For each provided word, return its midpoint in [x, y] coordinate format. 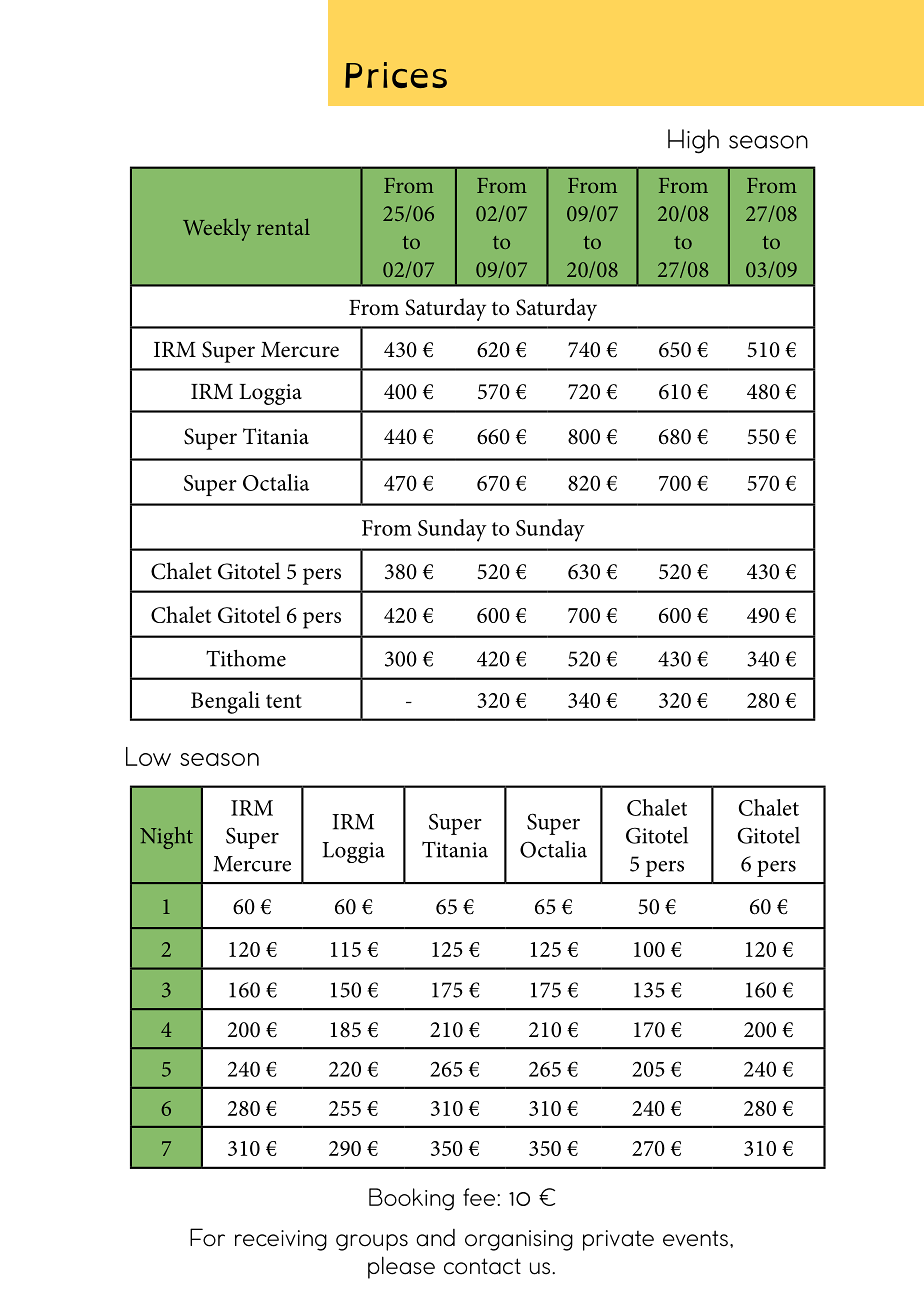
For [207, 1237]
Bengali [225, 702]
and [435, 1238]
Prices [396, 75]
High [693, 141]
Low [148, 756]
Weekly [217, 229]
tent [284, 701]
